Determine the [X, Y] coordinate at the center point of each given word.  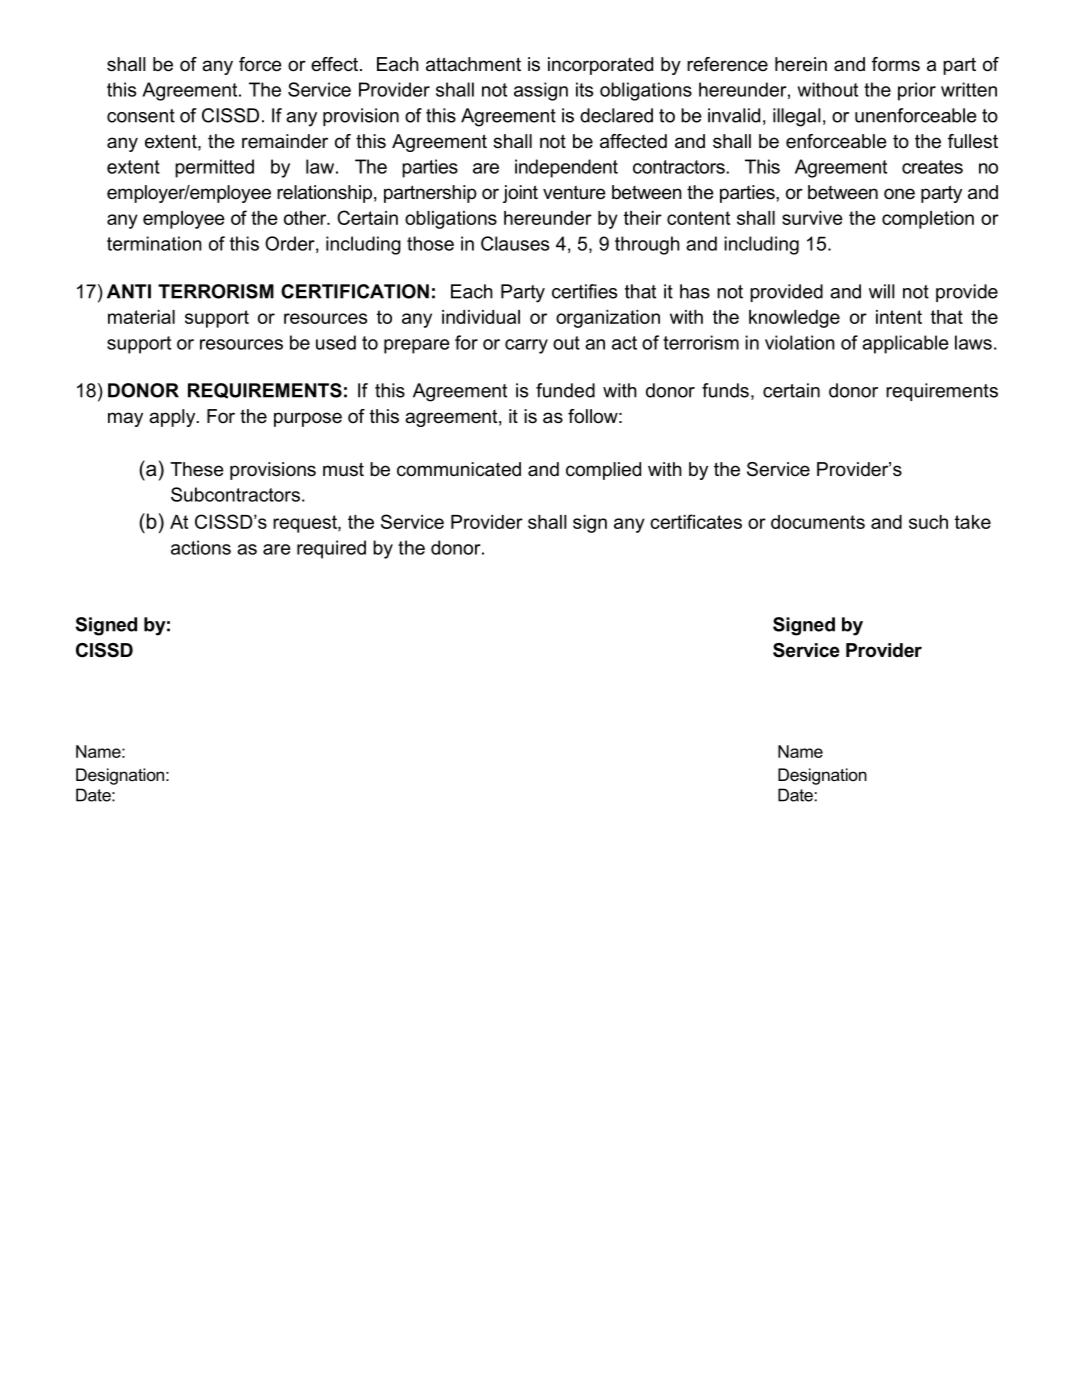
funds [725, 390]
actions [201, 547]
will [882, 291]
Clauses [515, 243]
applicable [905, 344]
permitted [214, 168]
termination [154, 243]
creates [932, 167]
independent [566, 168]
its [584, 89]
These [197, 469]
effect [336, 64]
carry [526, 346]
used [336, 342]
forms [896, 64]
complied [603, 471]
